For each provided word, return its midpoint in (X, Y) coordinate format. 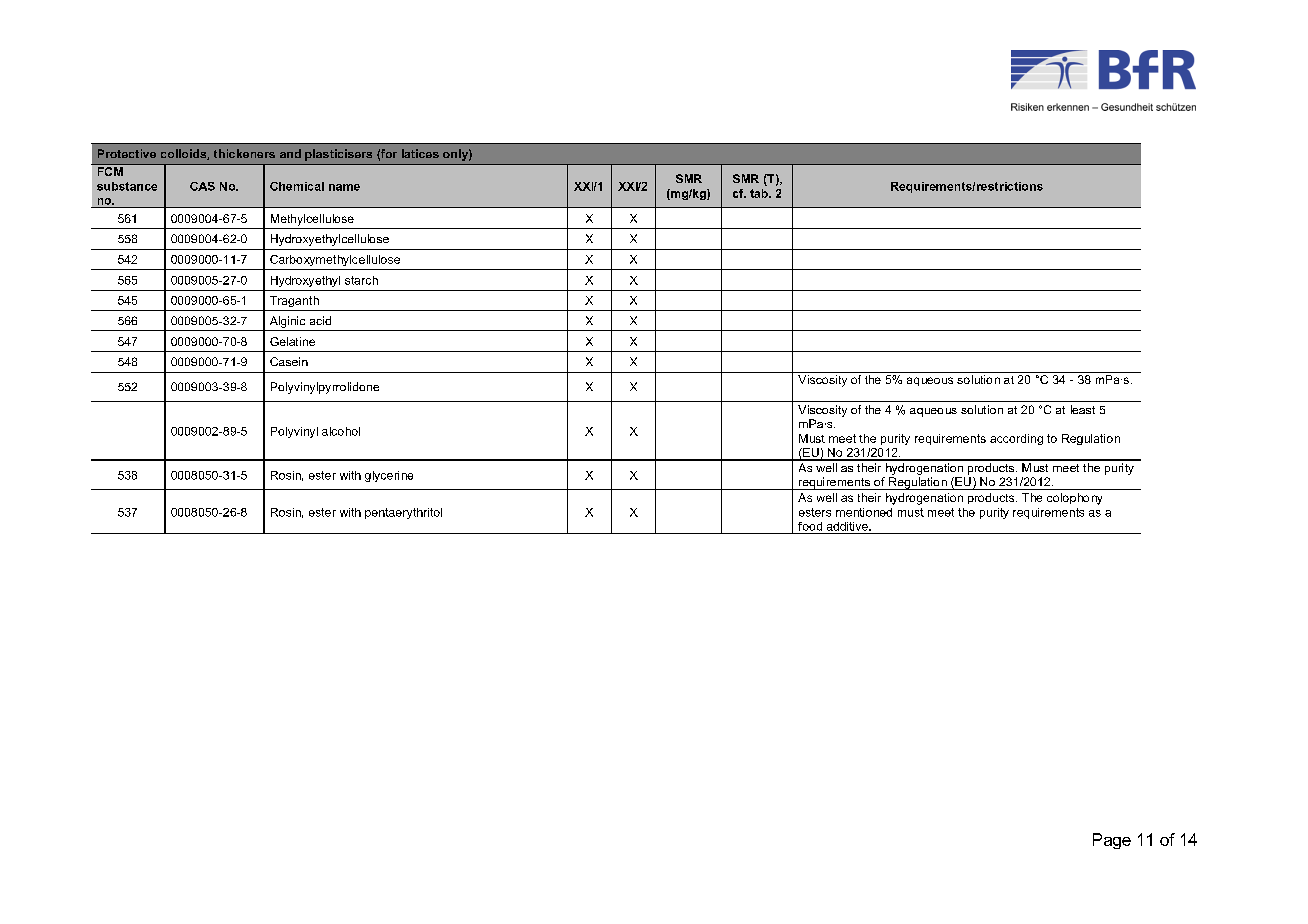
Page (1112, 841)
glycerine (389, 476)
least (1083, 409)
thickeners (244, 153)
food (810, 526)
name (344, 187)
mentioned (864, 512)
